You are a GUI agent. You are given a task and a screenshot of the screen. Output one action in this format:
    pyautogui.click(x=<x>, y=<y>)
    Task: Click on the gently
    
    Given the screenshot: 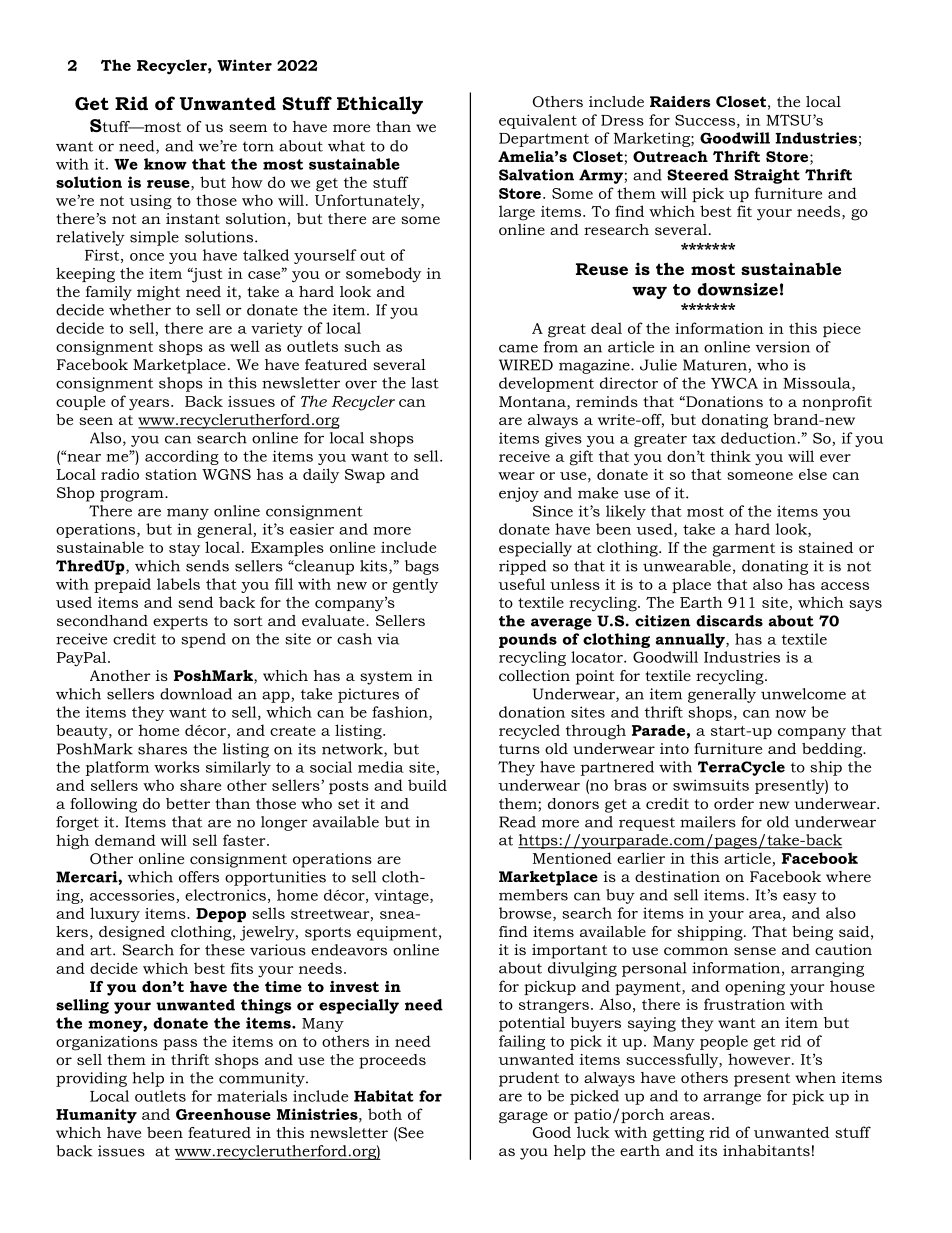 What is the action you would take?
    pyautogui.click(x=415, y=585)
